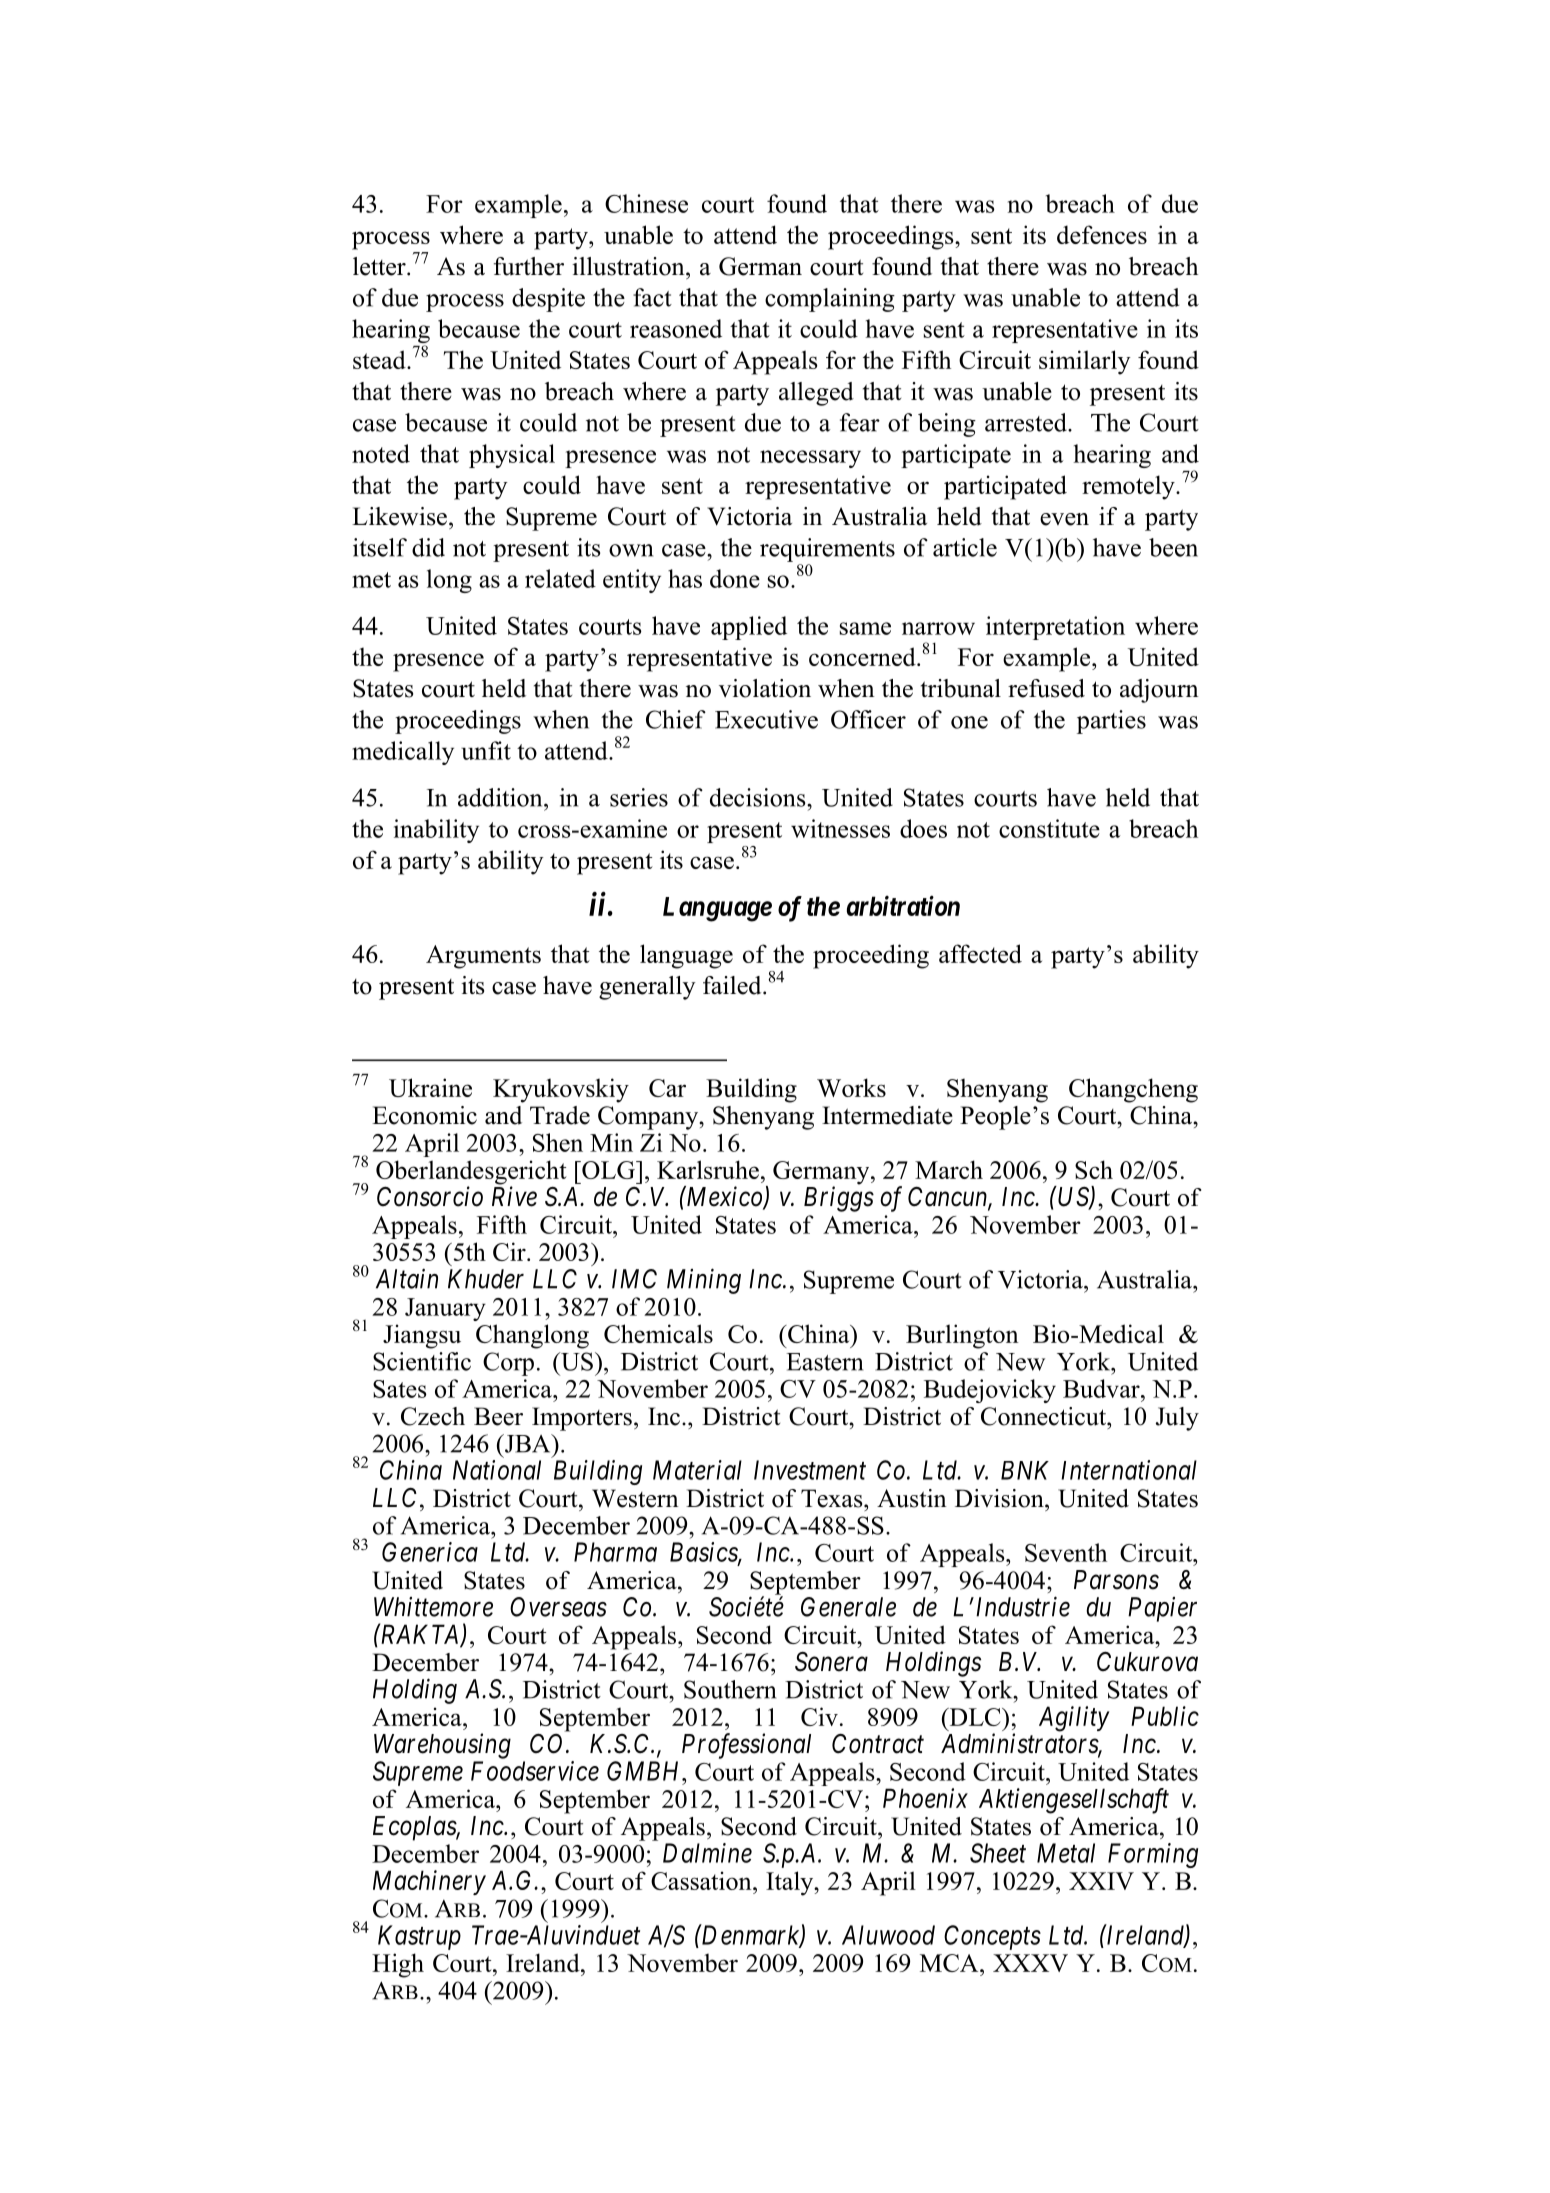  Describe the element at coordinates (430, 1087) in the screenshot. I see `Ukraine` at that location.
